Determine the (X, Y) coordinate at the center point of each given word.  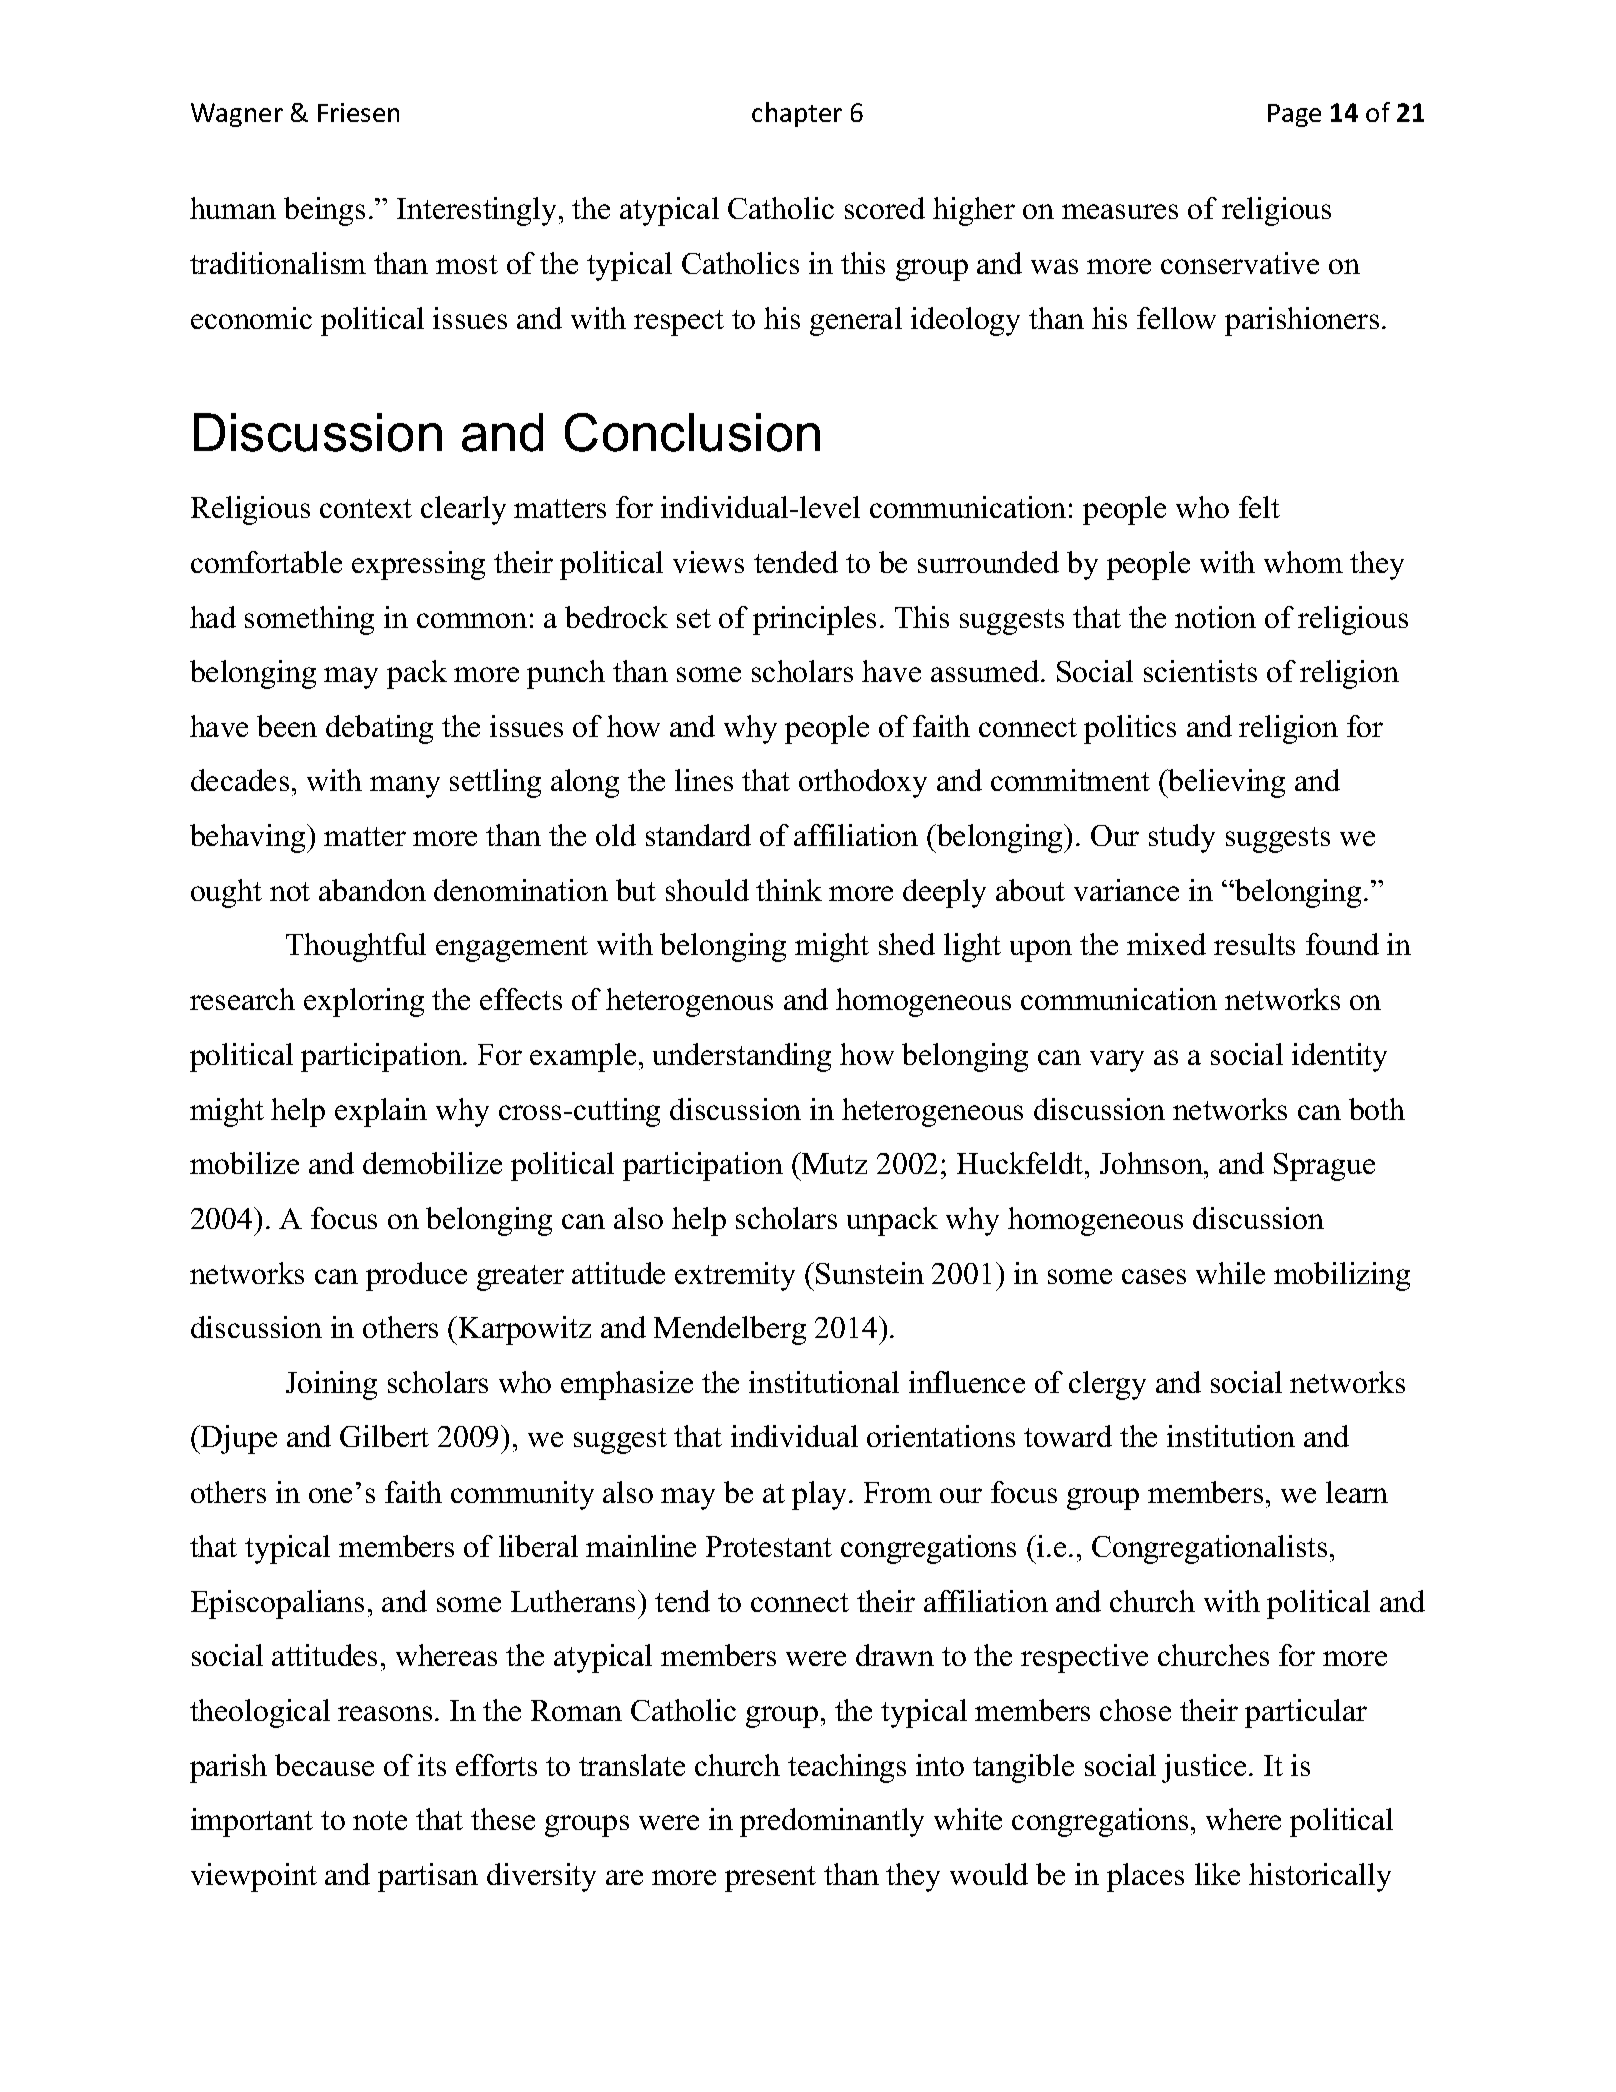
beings (324, 211)
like (1217, 1874)
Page (1294, 115)
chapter (797, 114)
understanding (742, 1057)
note (380, 1820)
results (1254, 944)
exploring (364, 1002)
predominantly (832, 1822)
